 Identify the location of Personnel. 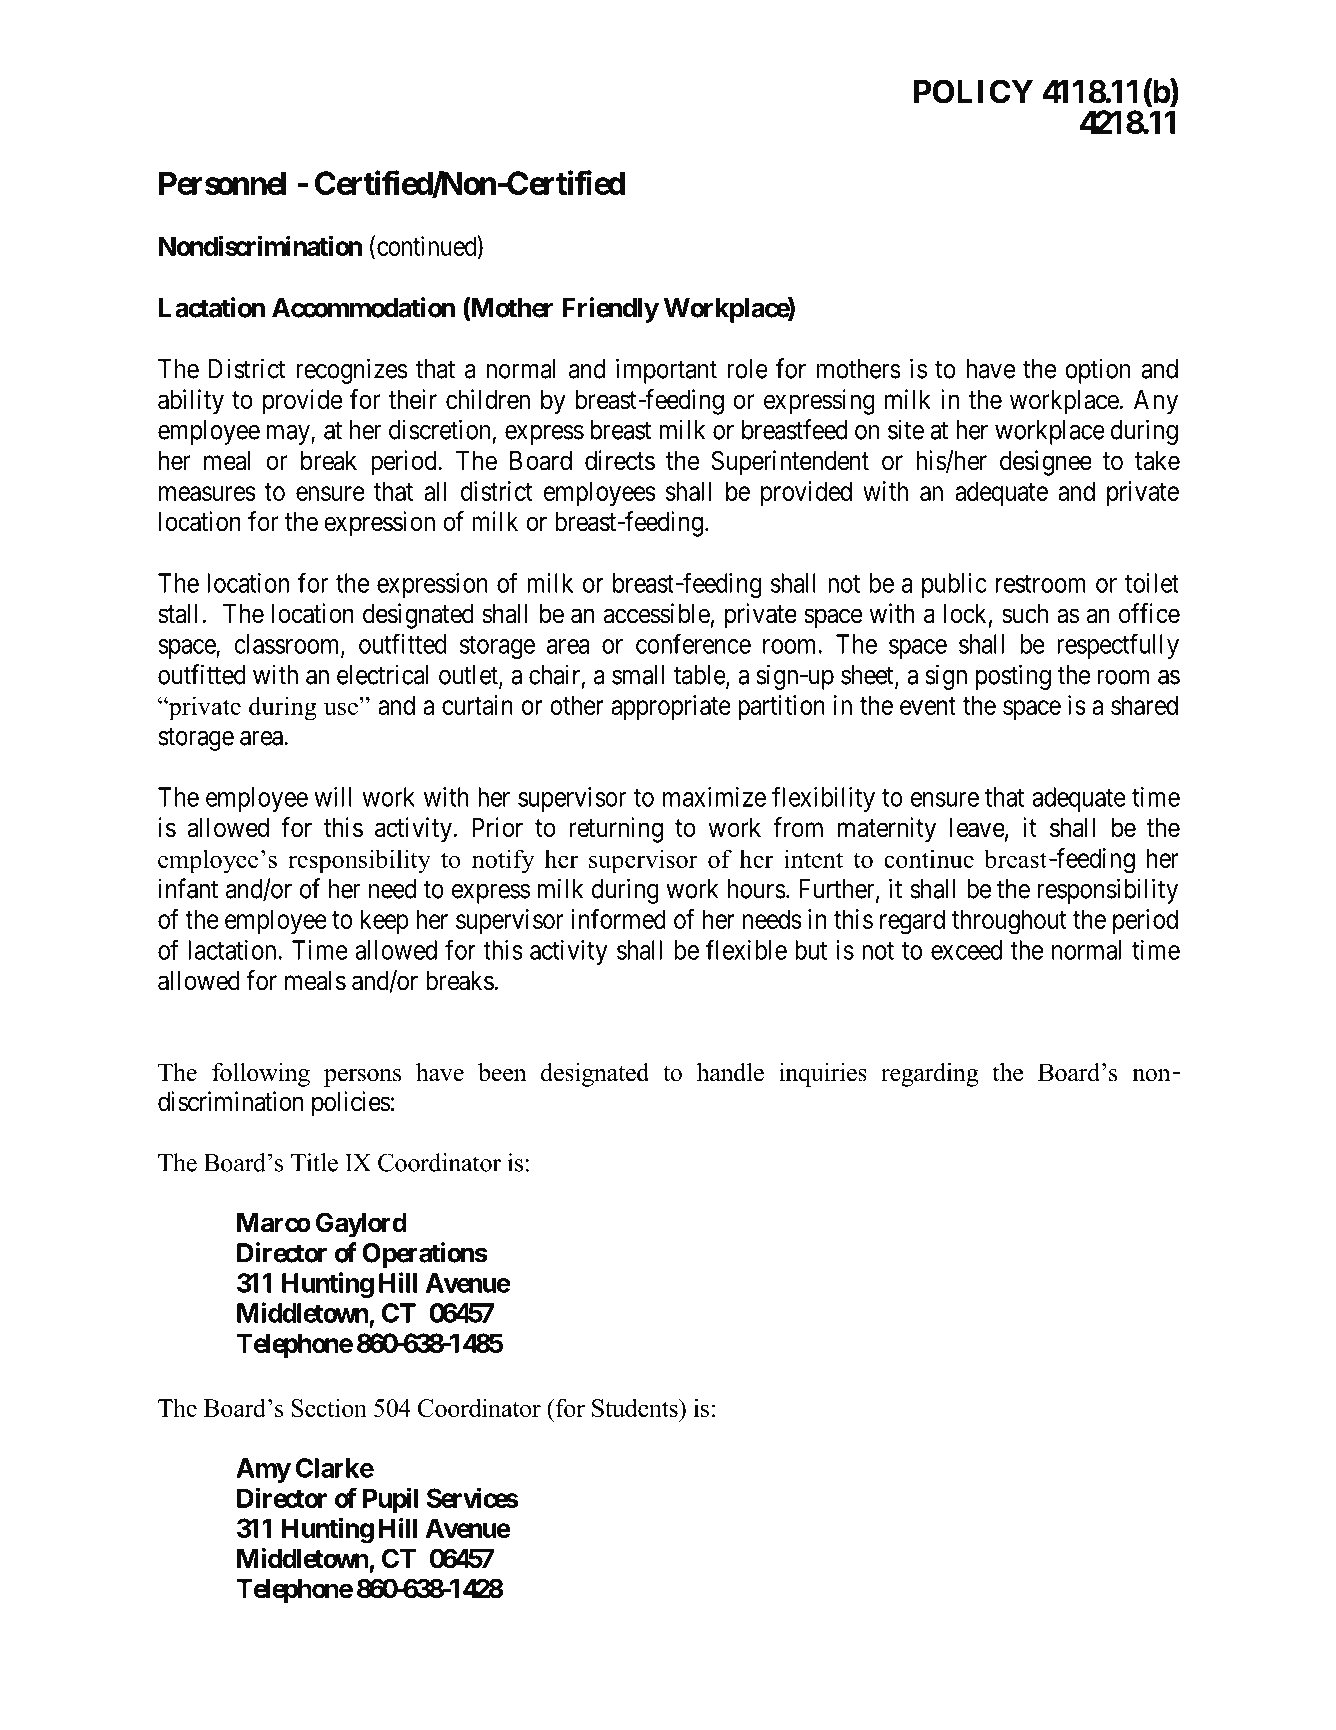
(222, 183).
